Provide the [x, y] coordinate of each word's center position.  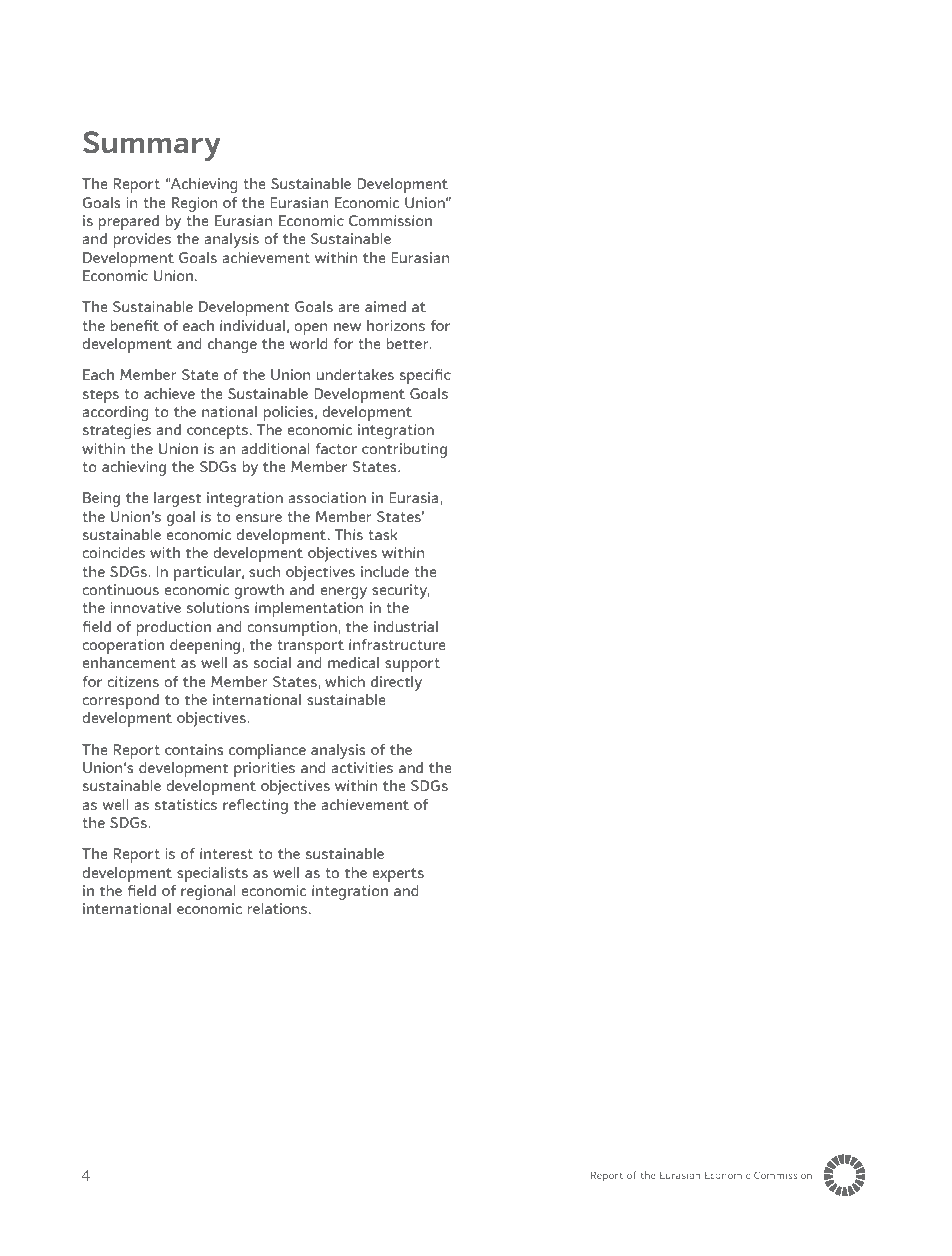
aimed [385, 306]
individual [252, 325]
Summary [152, 146]
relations [277, 908]
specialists [212, 874]
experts [398, 875]
